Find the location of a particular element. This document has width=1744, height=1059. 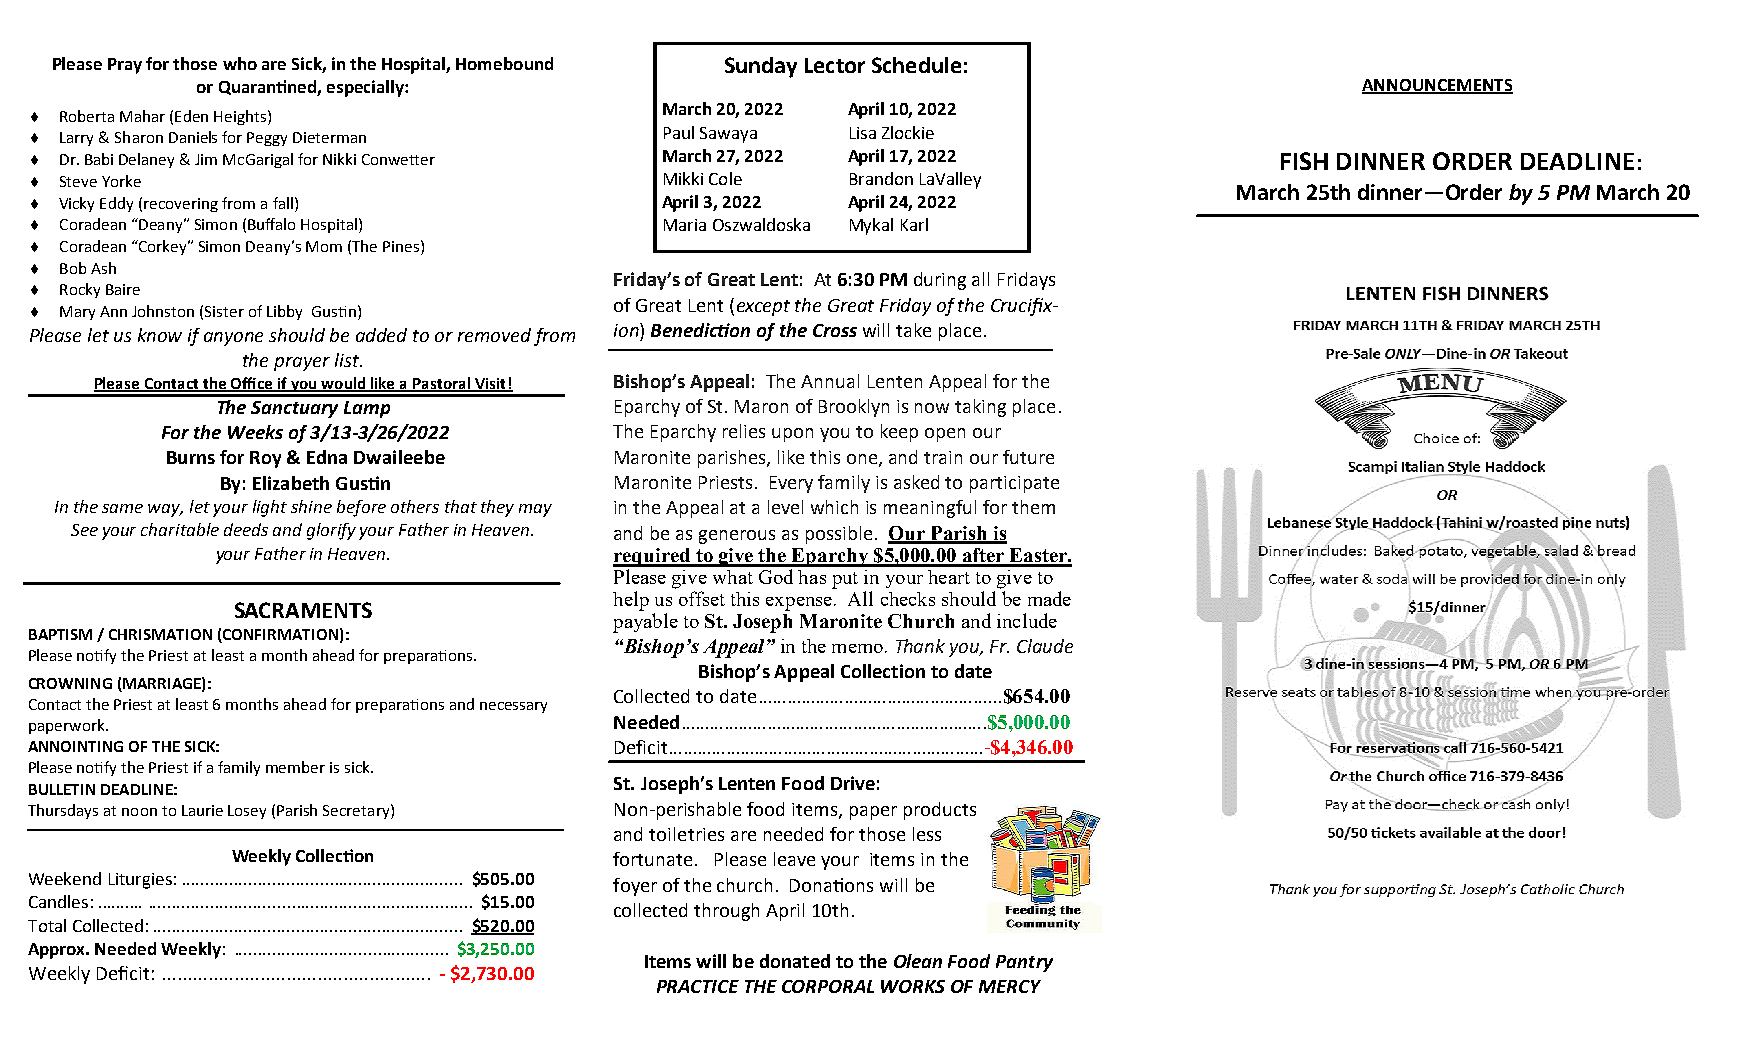

Sunday is located at coordinates (761, 67).
